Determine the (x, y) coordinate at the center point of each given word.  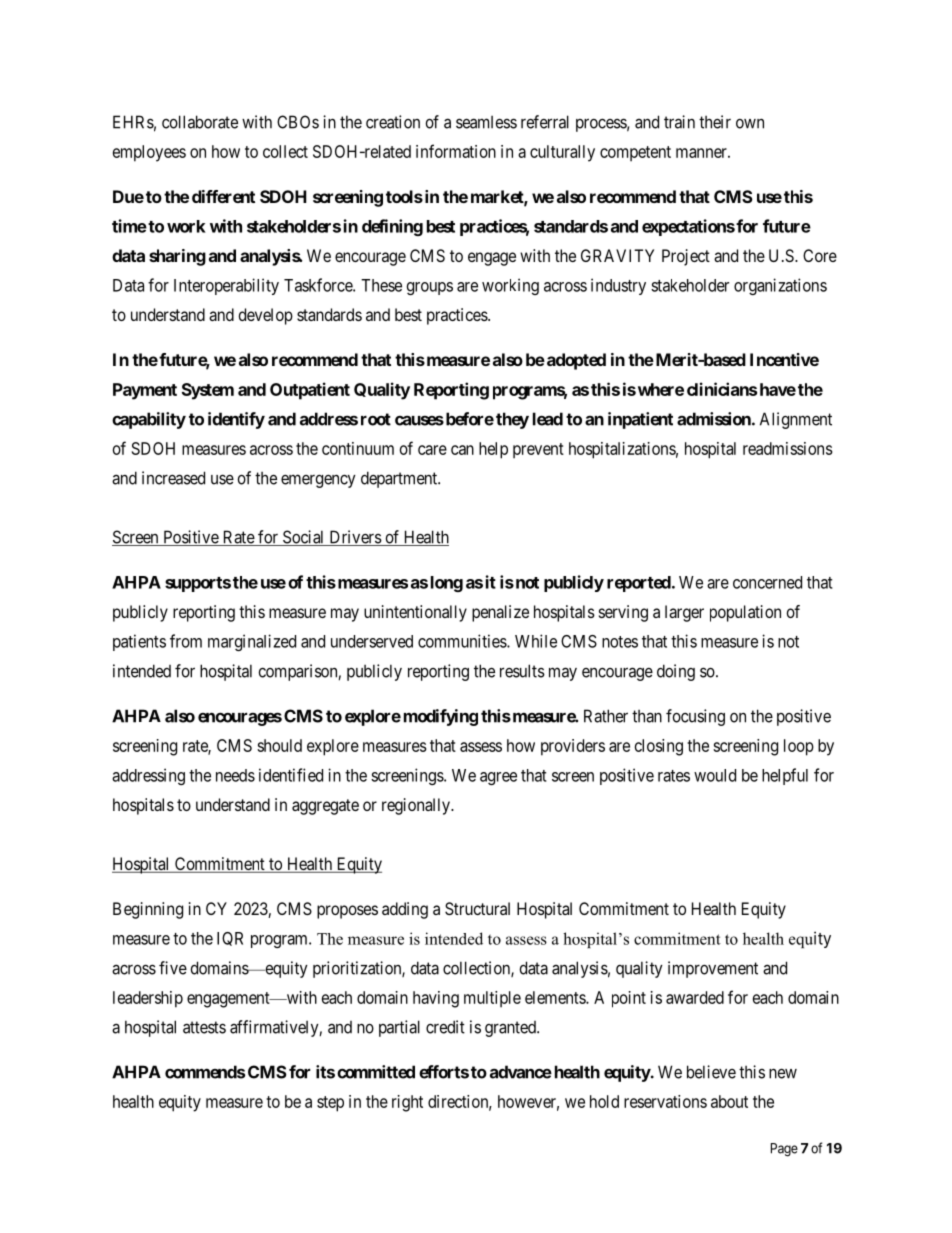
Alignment (796, 420)
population (745, 613)
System (208, 391)
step (330, 1104)
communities (463, 641)
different (223, 196)
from (186, 641)
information (456, 151)
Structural (477, 908)
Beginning (148, 910)
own (750, 124)
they (512, 420)
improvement (713, 969)
